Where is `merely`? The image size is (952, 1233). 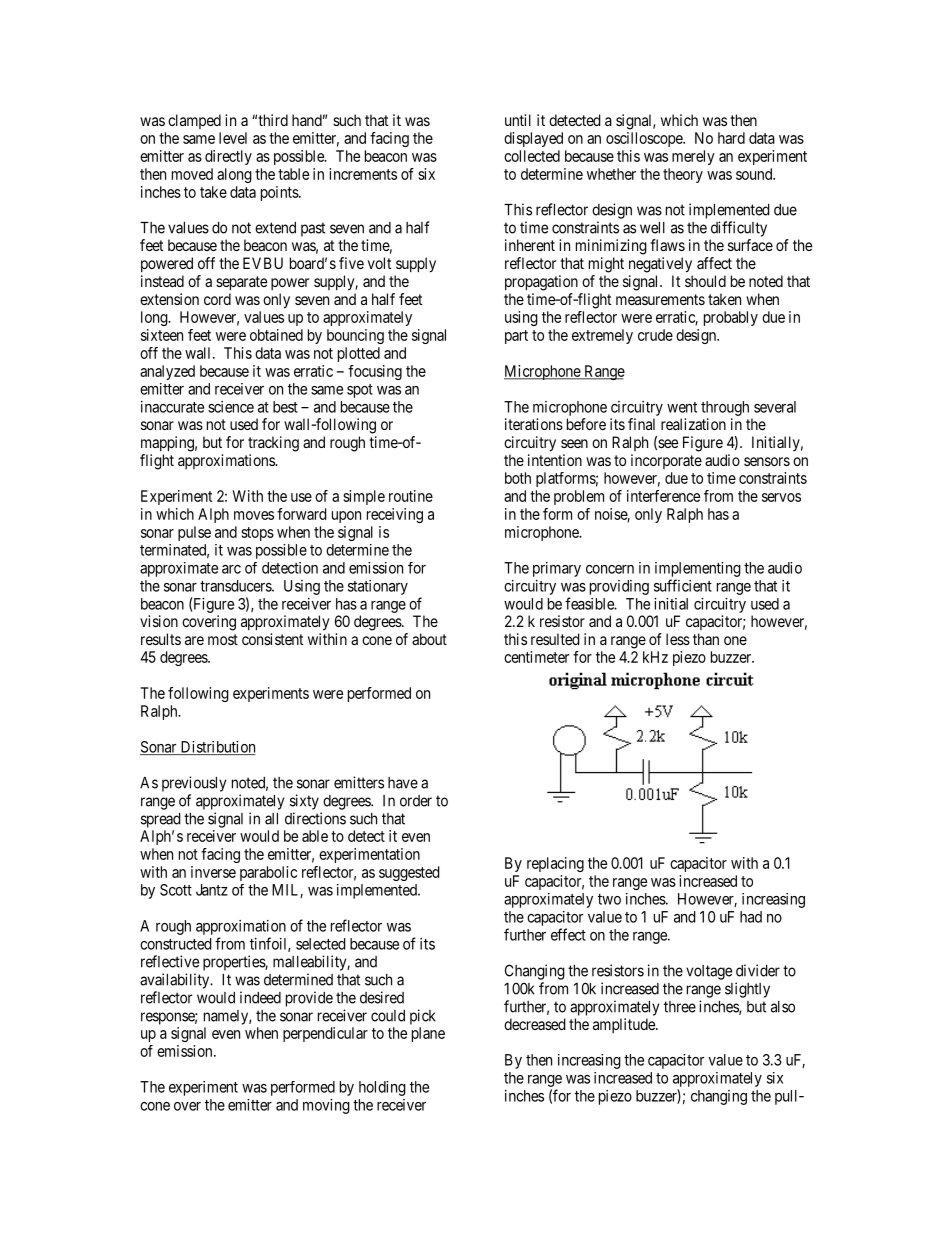 merely is located at coordinates (693, 157).
